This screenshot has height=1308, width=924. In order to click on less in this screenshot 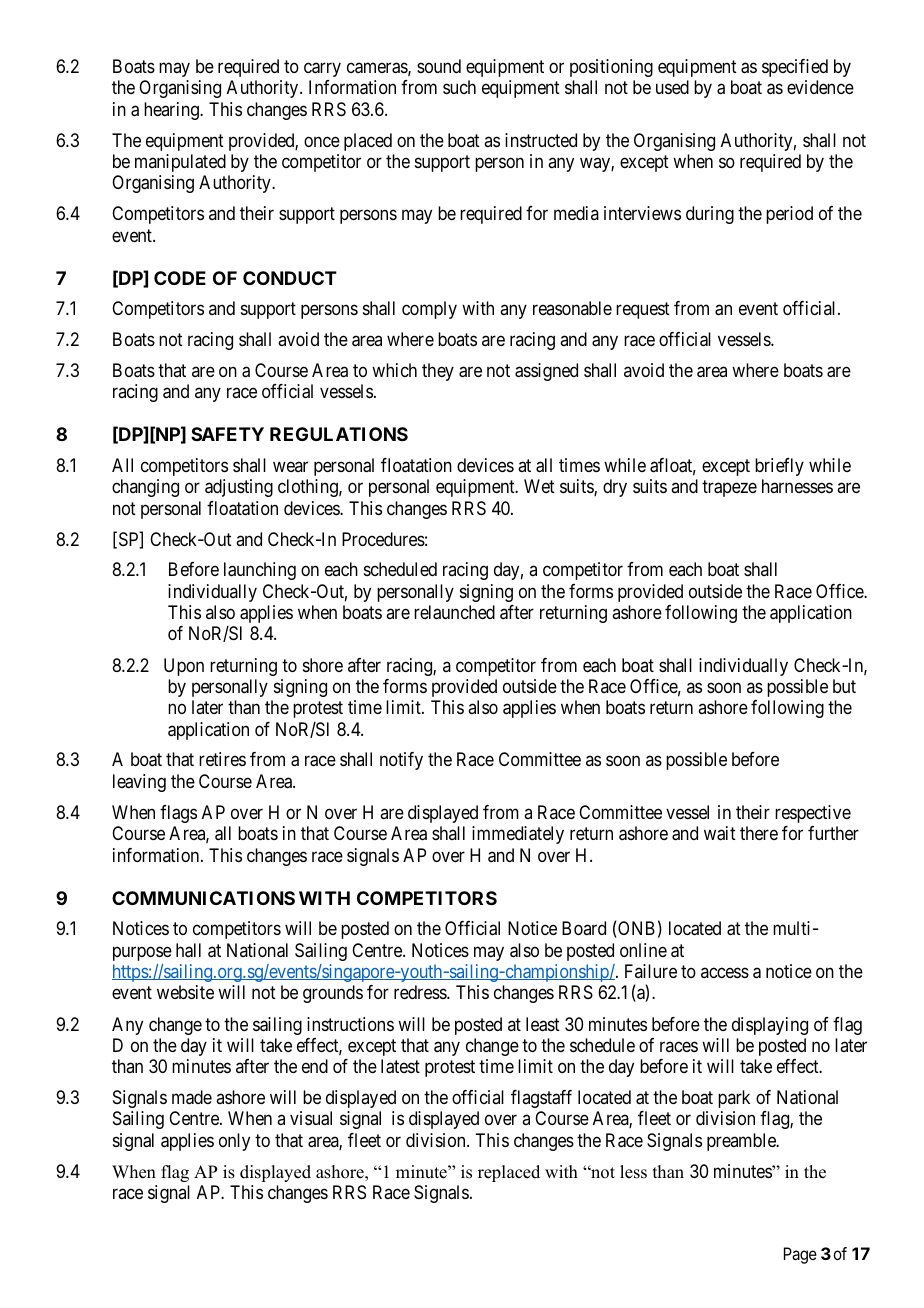, I will do `click(633, 1172)`.
